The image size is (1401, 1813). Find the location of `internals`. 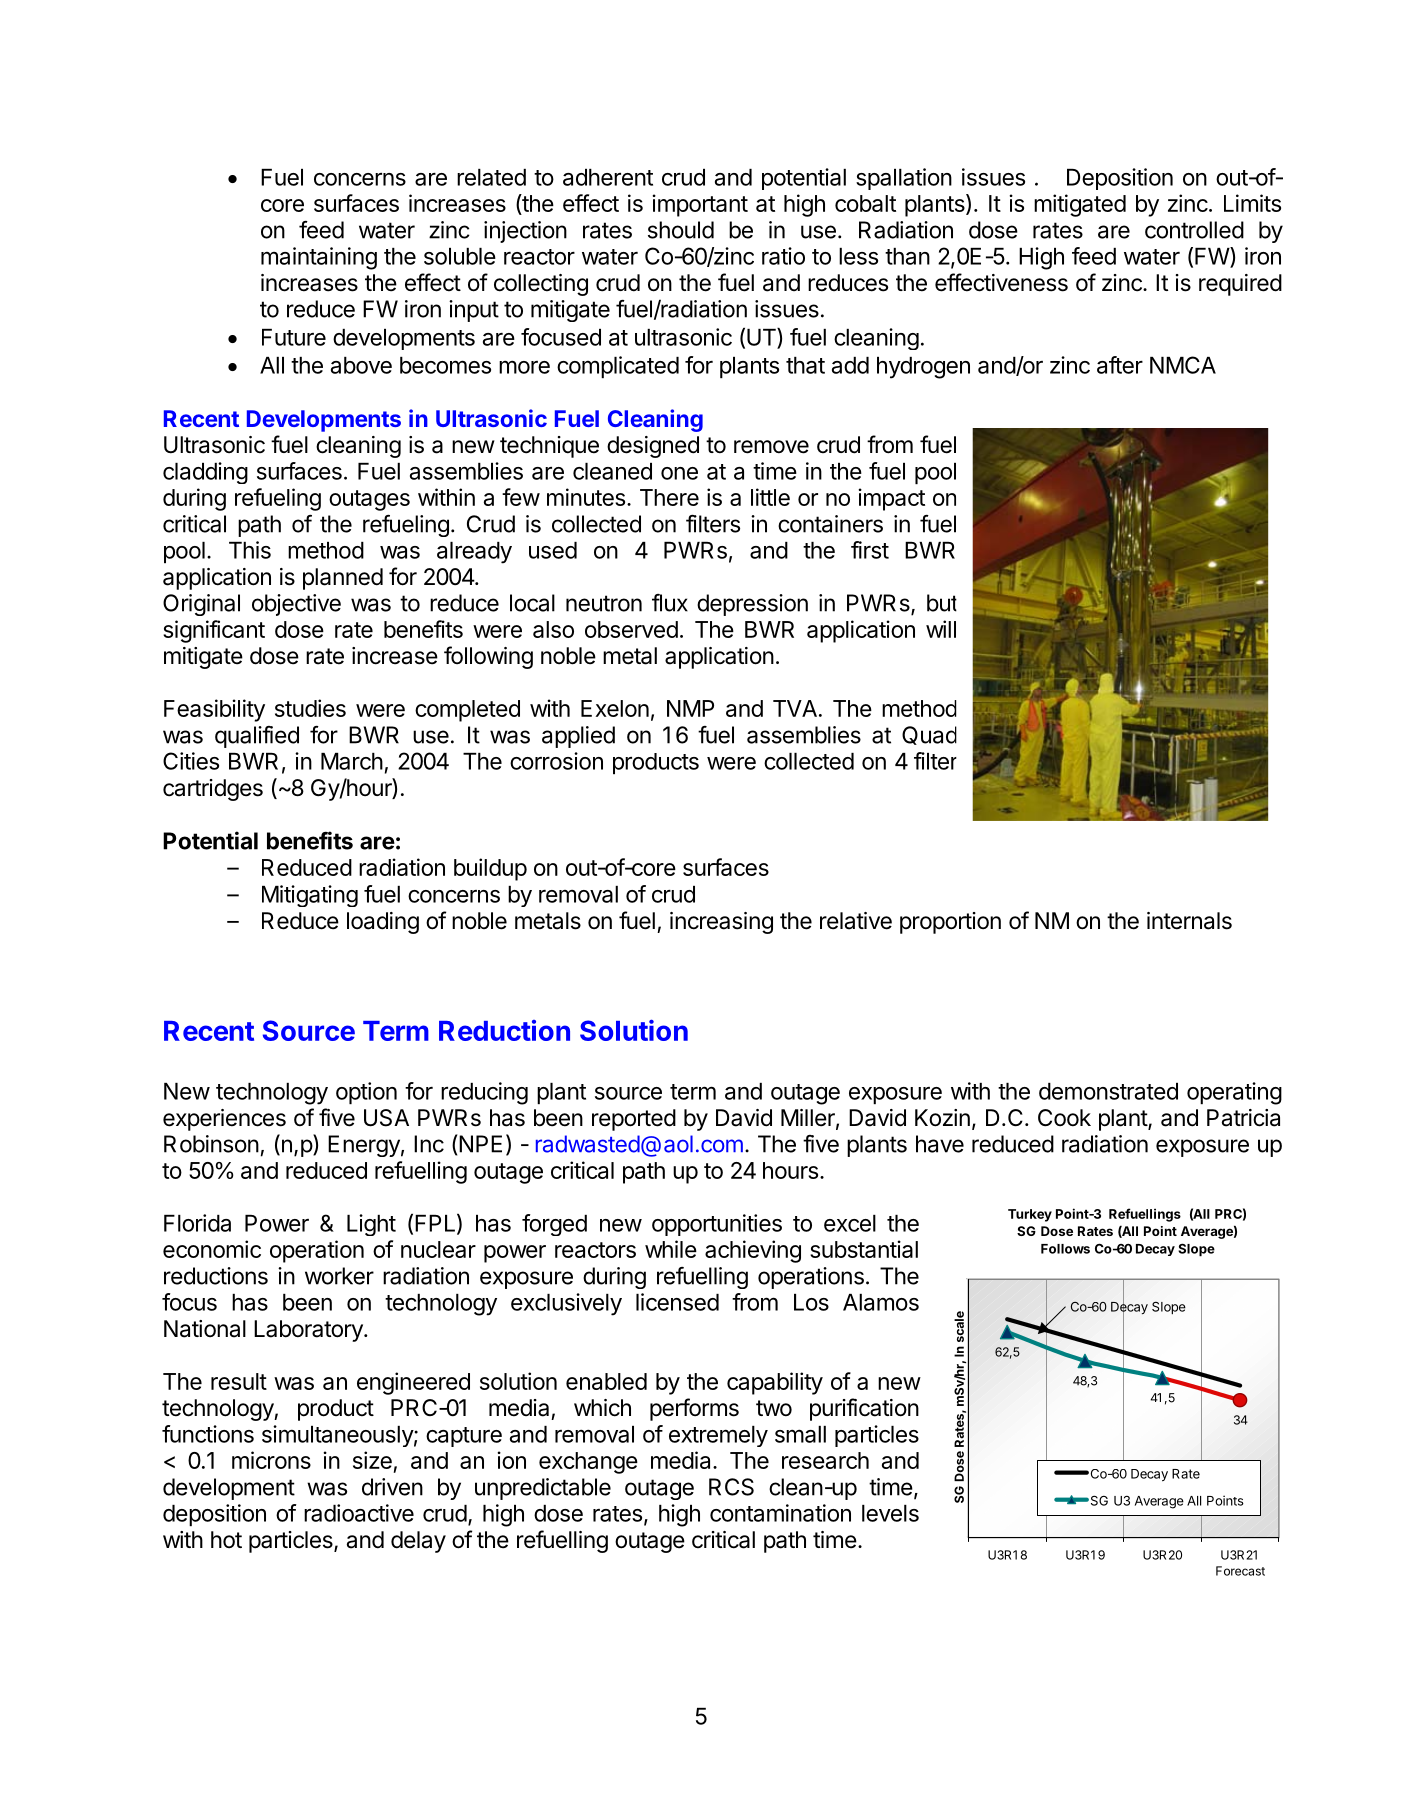

internals is located at coordinates (1189, 921).
